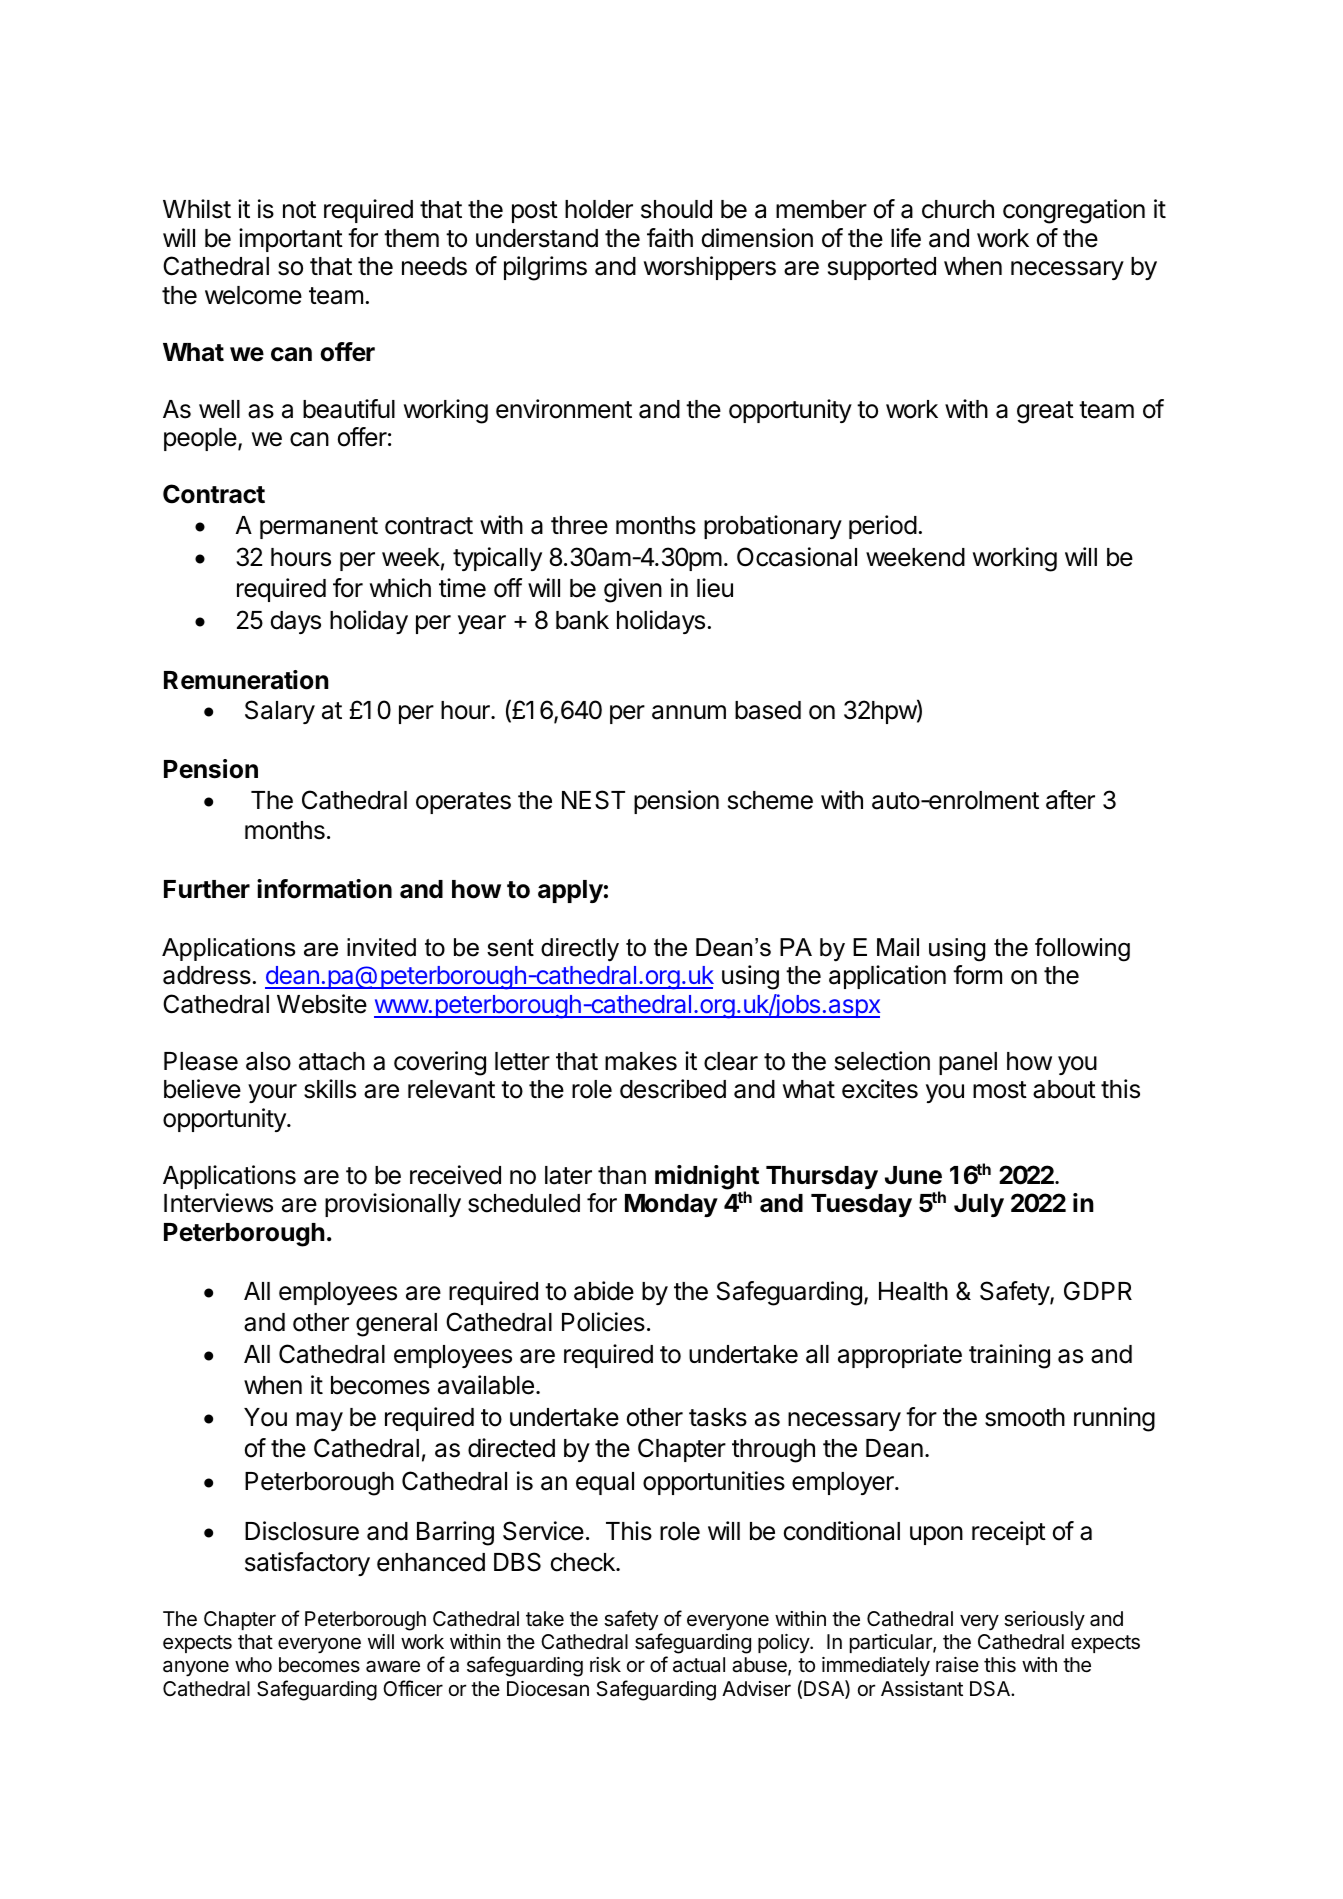 The image size is (1343, 1899). Describe the element at coordinates (1082, 950) in the screenshot. I see `following` at that location.
